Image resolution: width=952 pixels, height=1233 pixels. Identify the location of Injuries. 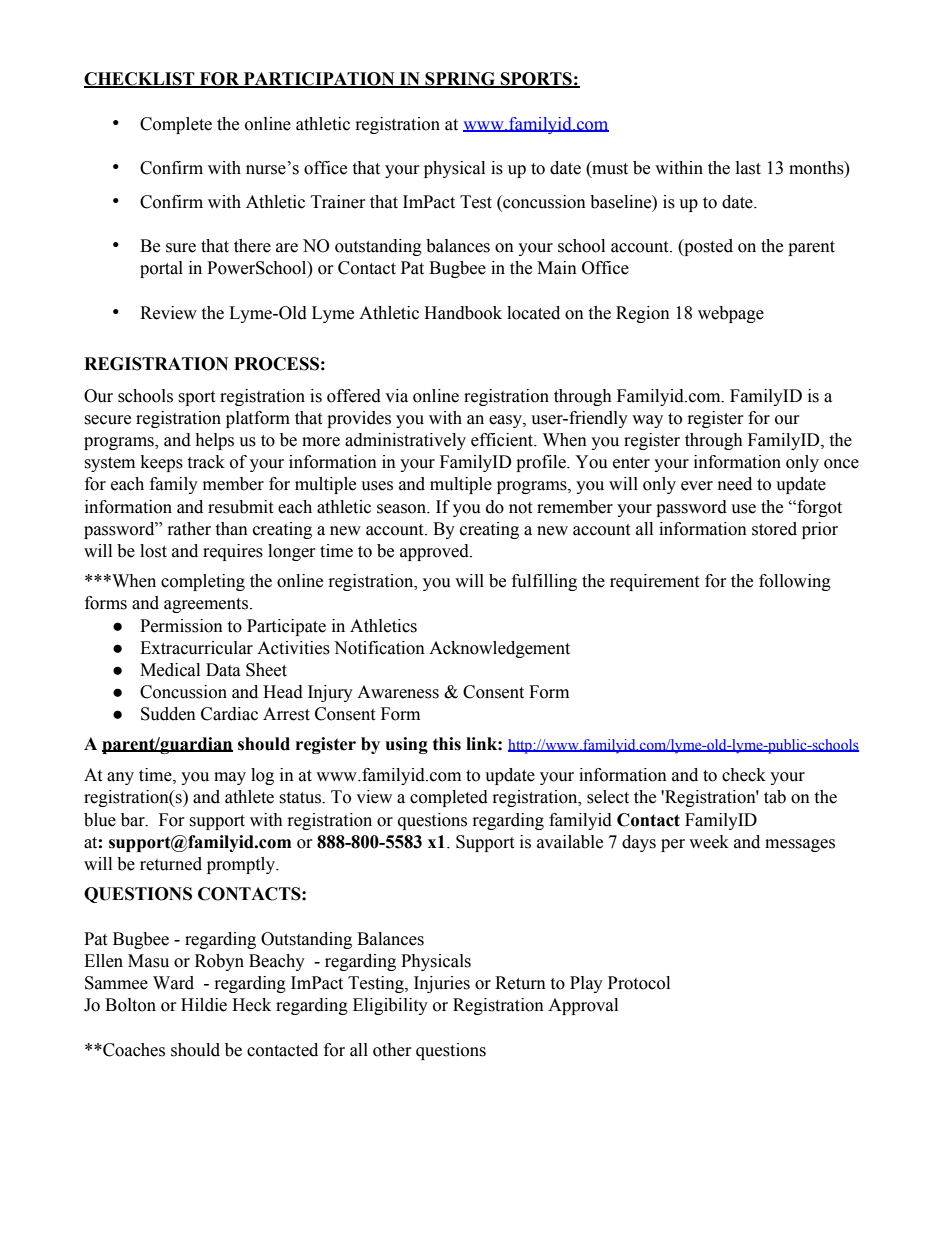
(442, 984).
